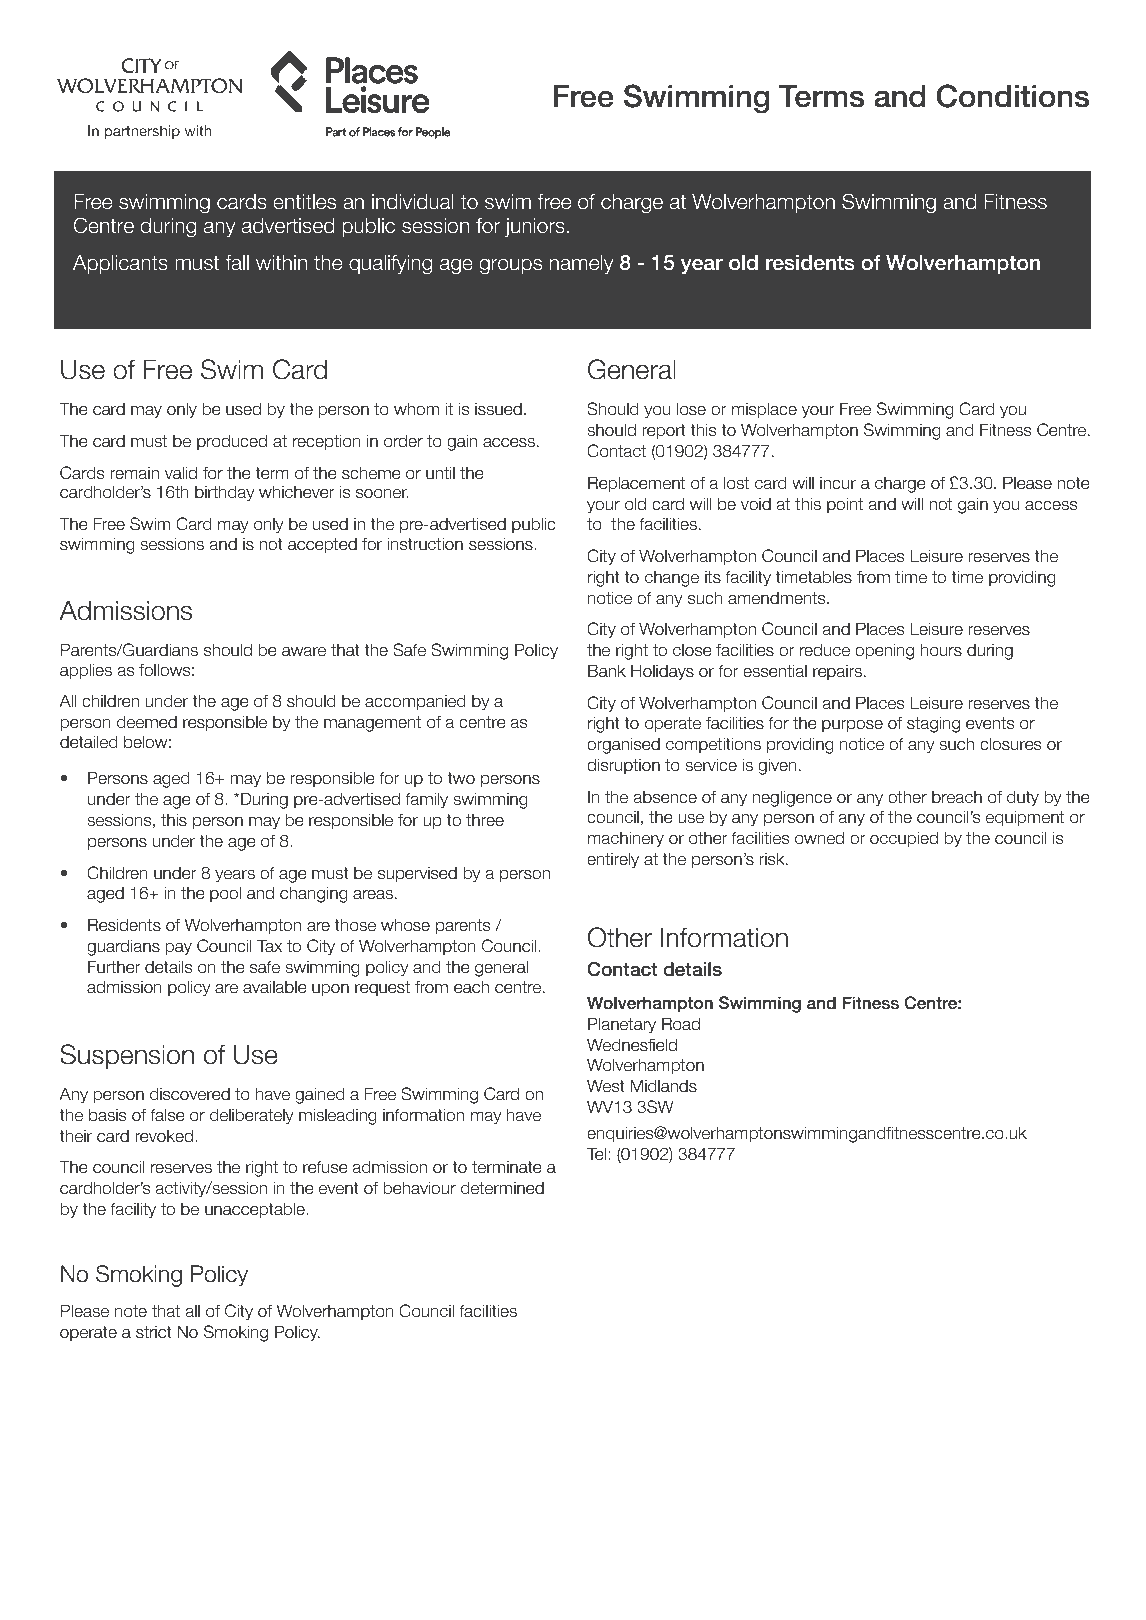 This image has width=1146, height=1620. What do you see at coordinates (147, 722) in the image?
I see `deemed` at bounding box center [147, 722].
